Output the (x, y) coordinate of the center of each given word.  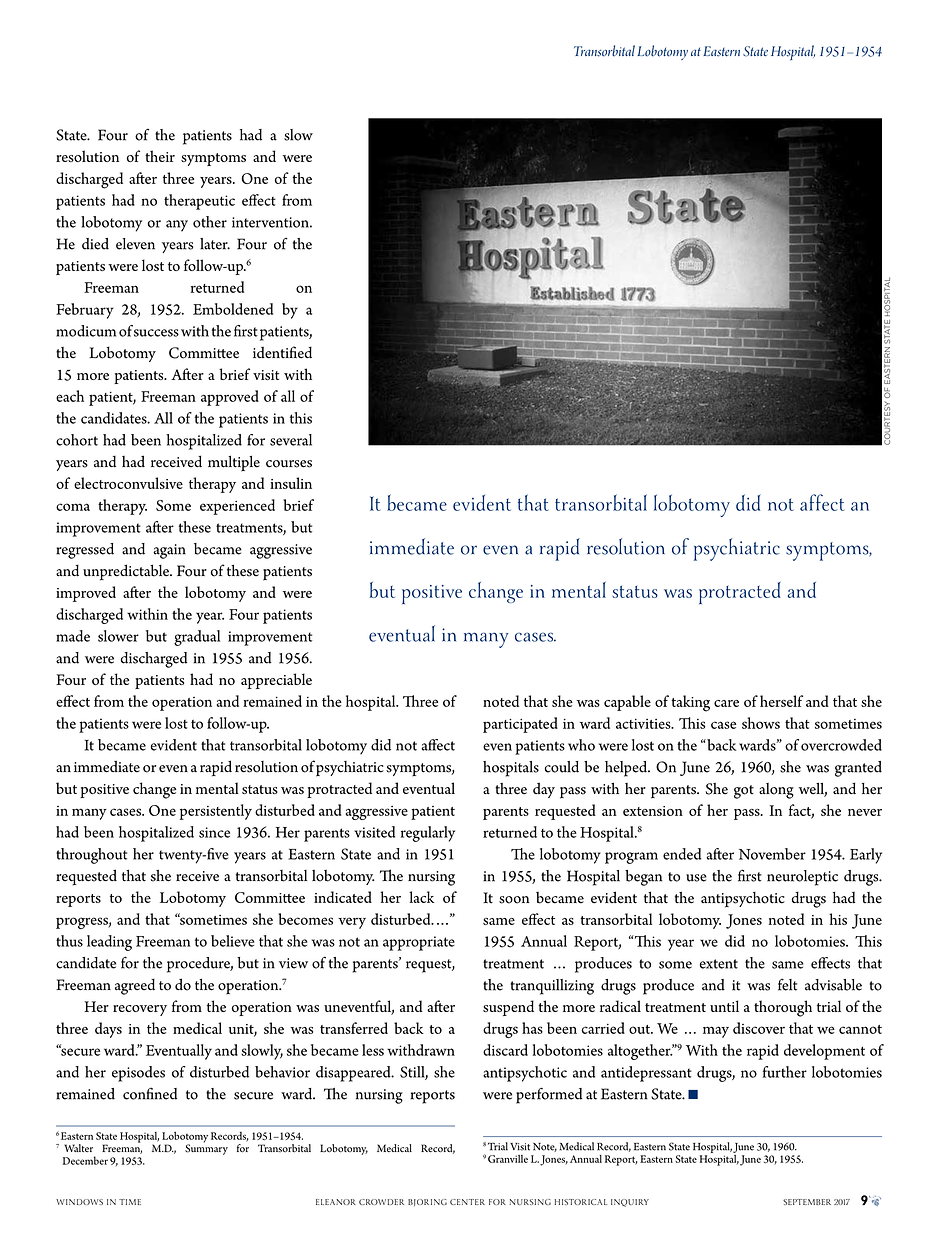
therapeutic (199, 202)
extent (719, 964)
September (807, 1202)
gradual (197, 638)
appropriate (419, 943)
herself (781, 701)
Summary (206, 1148)
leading (109, 943)
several (291, 440)
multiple (234, 463)
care (726, 703)
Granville (508, 1159)
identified (282, 352)
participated (520, 725)
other (210, 222)
